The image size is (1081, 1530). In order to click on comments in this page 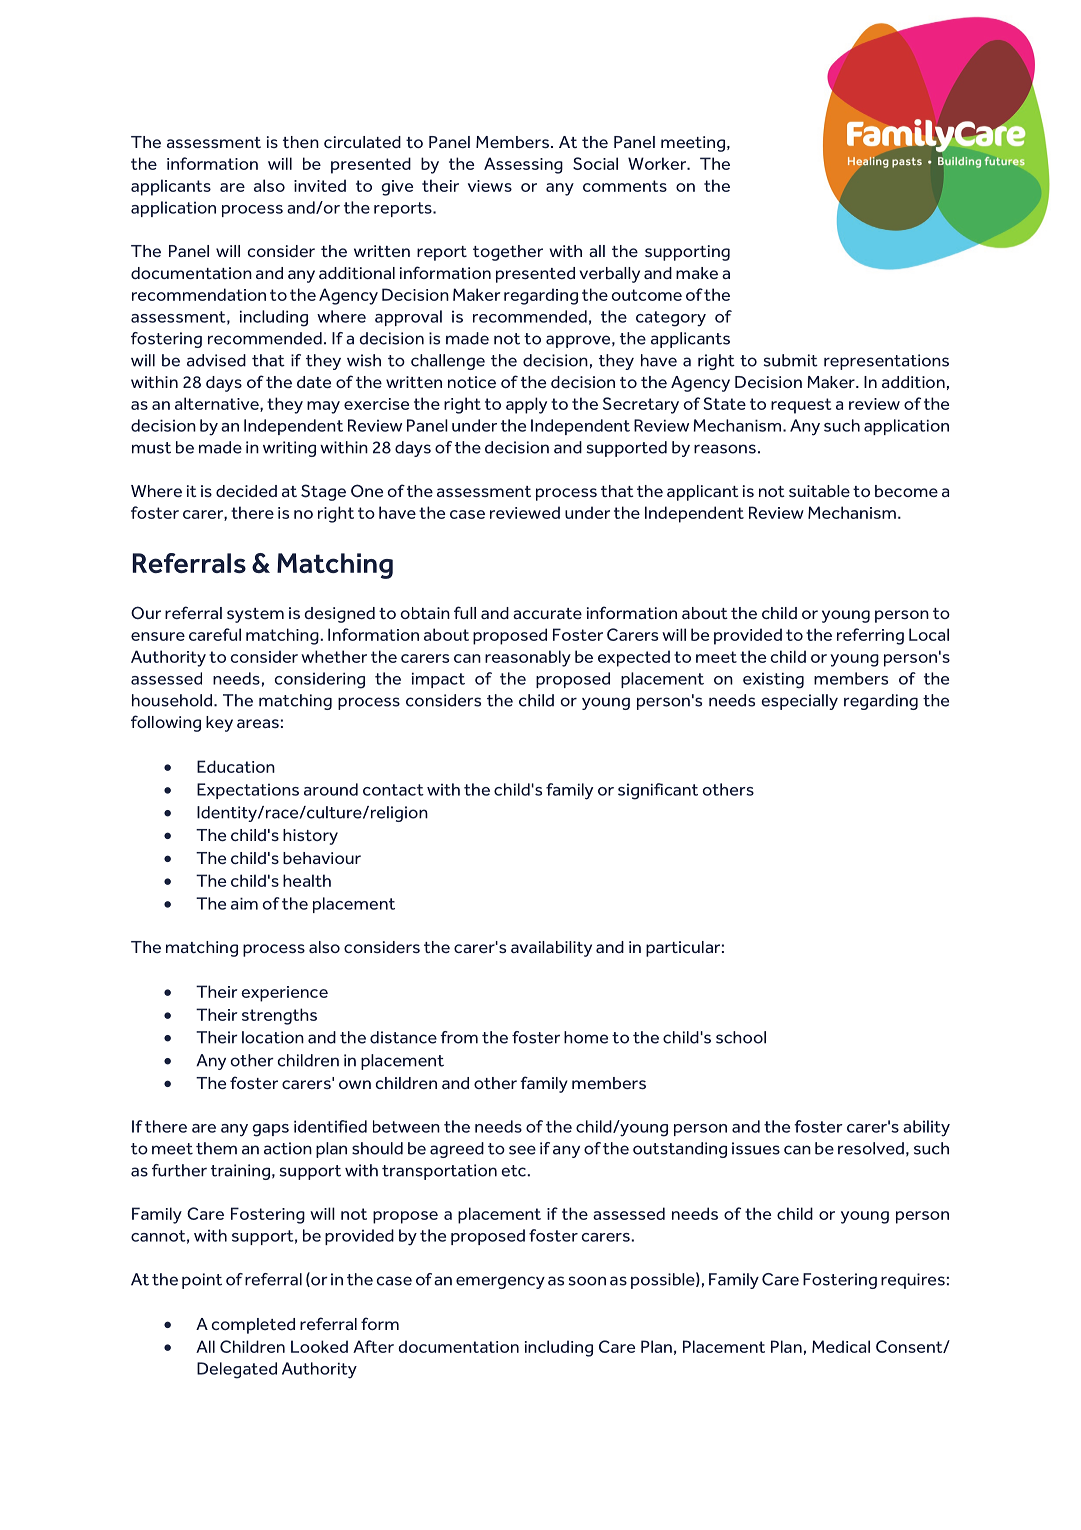, I will do `click(625, 186)`.
